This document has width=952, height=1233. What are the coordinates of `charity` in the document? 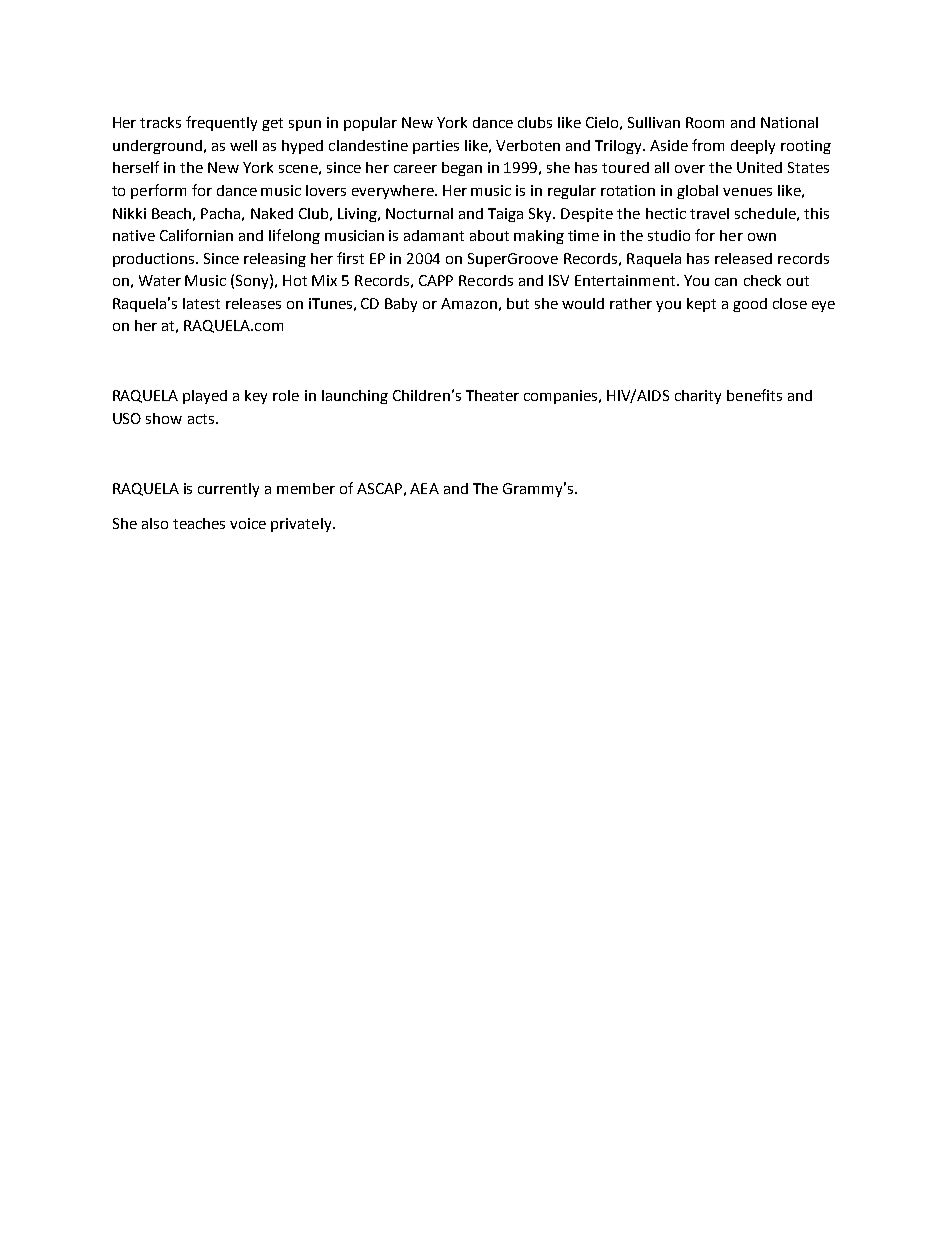 It's located at (698, 397).
